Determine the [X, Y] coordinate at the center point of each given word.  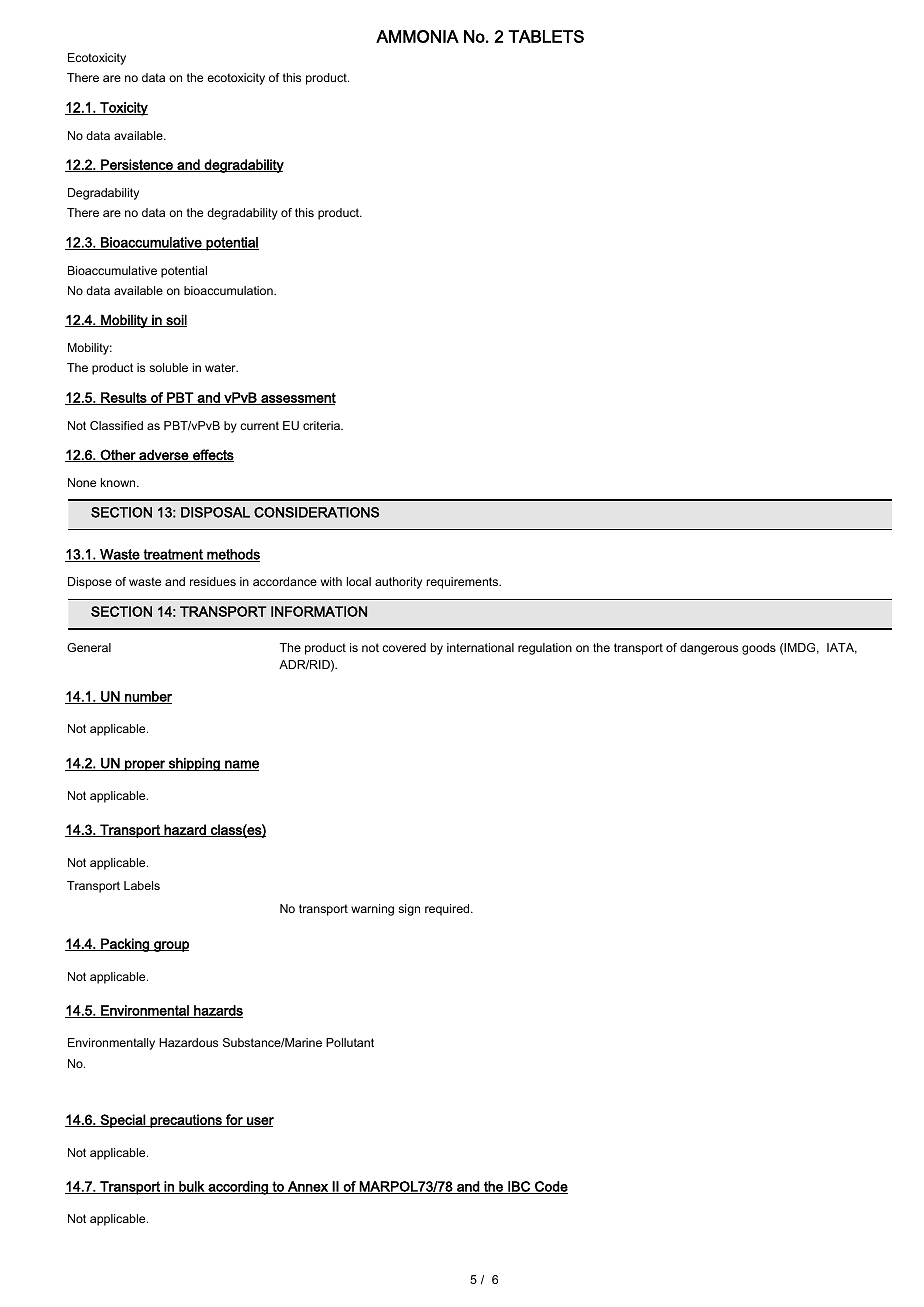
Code [550, 1187]
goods [759, 649]
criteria [322, 425]
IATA [842, 648]
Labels [142, 885]
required [448, 910]
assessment [297, 399]
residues [213, 581]
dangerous [709, 649]
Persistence [137, 165]
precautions [186, 1121]
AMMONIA [417, 36]
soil [175, 320]
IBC [519, 1187]
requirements [463, 583]
